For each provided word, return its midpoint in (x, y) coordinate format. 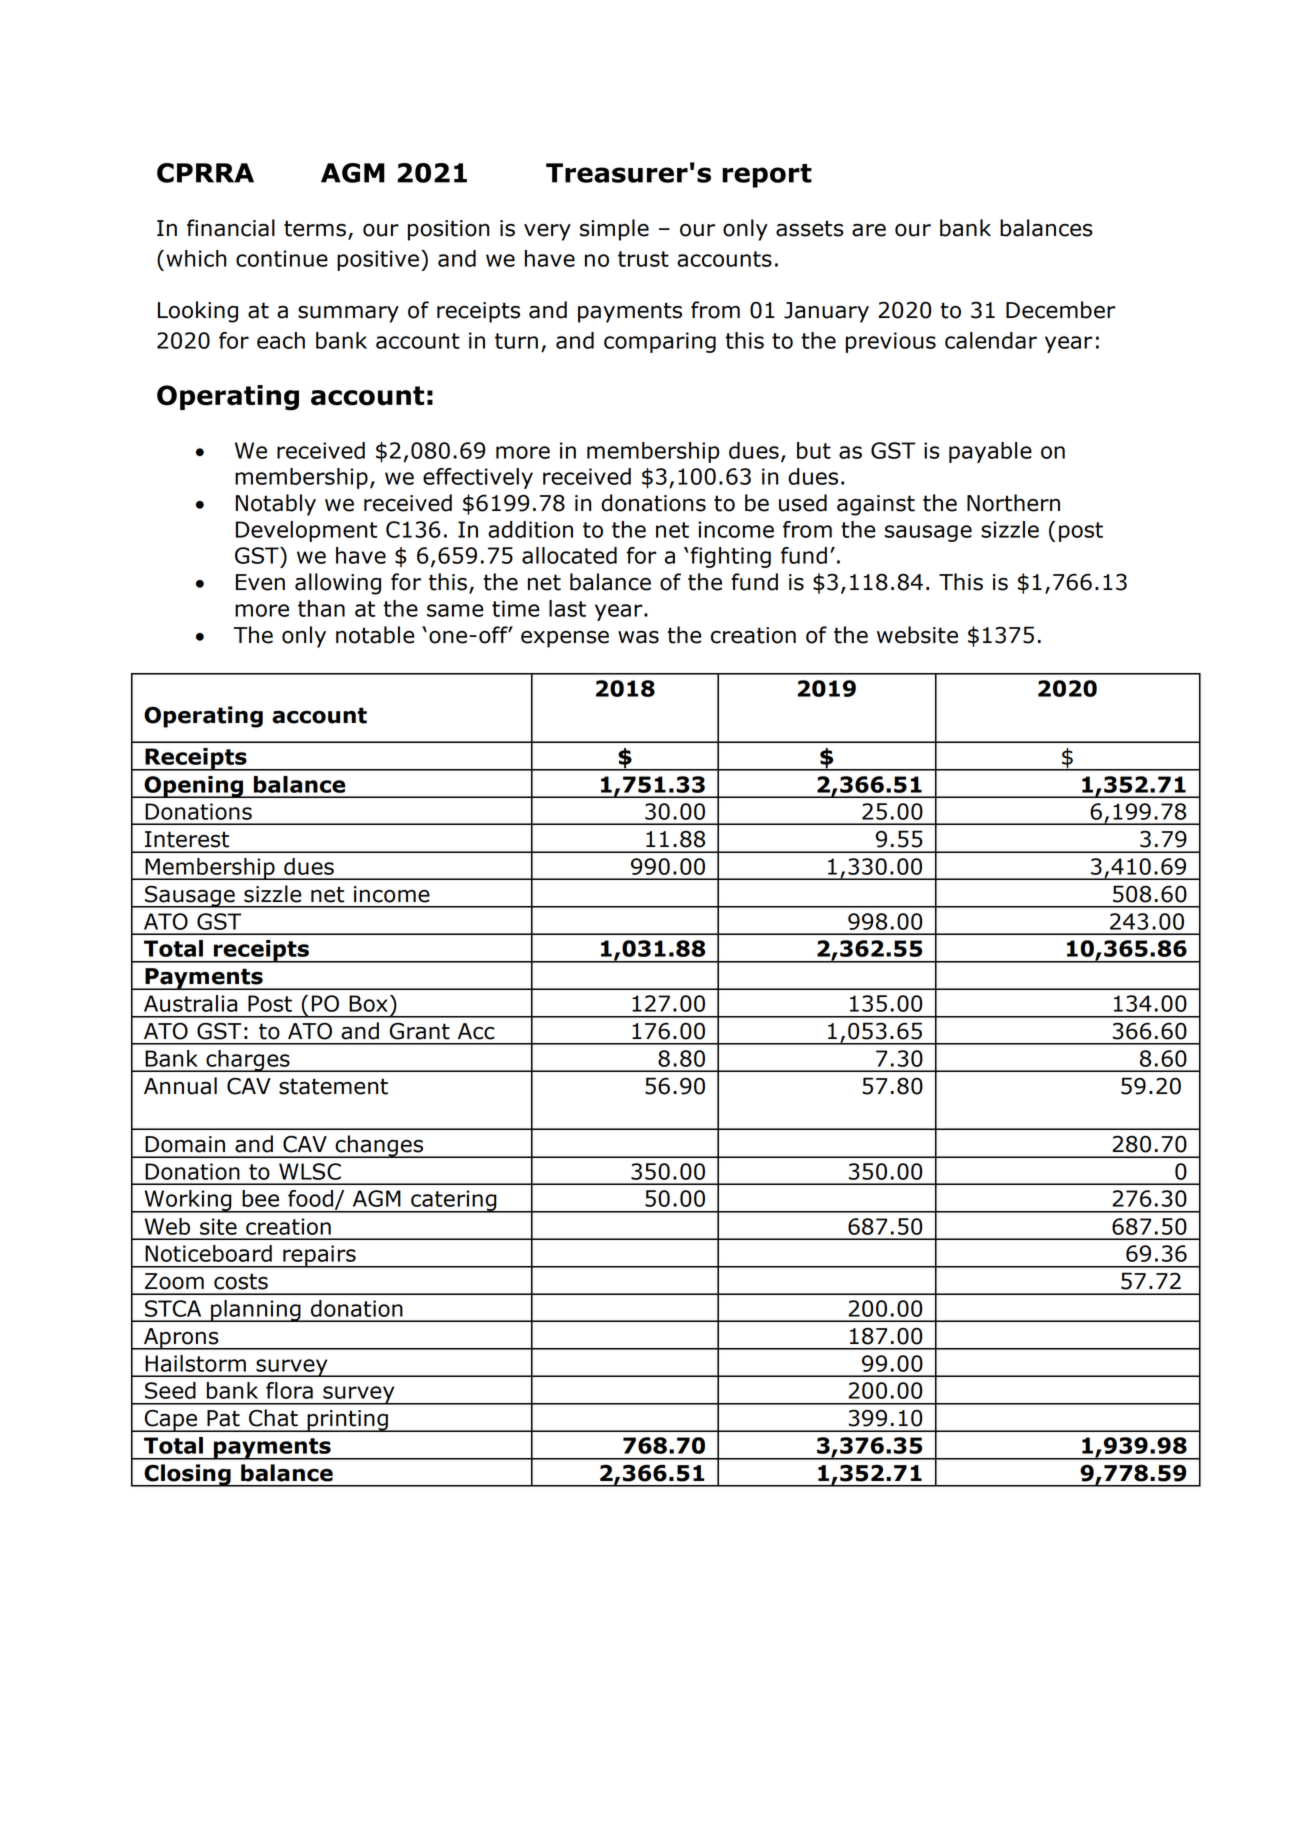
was (638, 637)
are (869, 230)
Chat (273, 1418)
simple (614, 230)
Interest (187, 839)
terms (315, 228)
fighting (730, 557)
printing (347, 1421)
